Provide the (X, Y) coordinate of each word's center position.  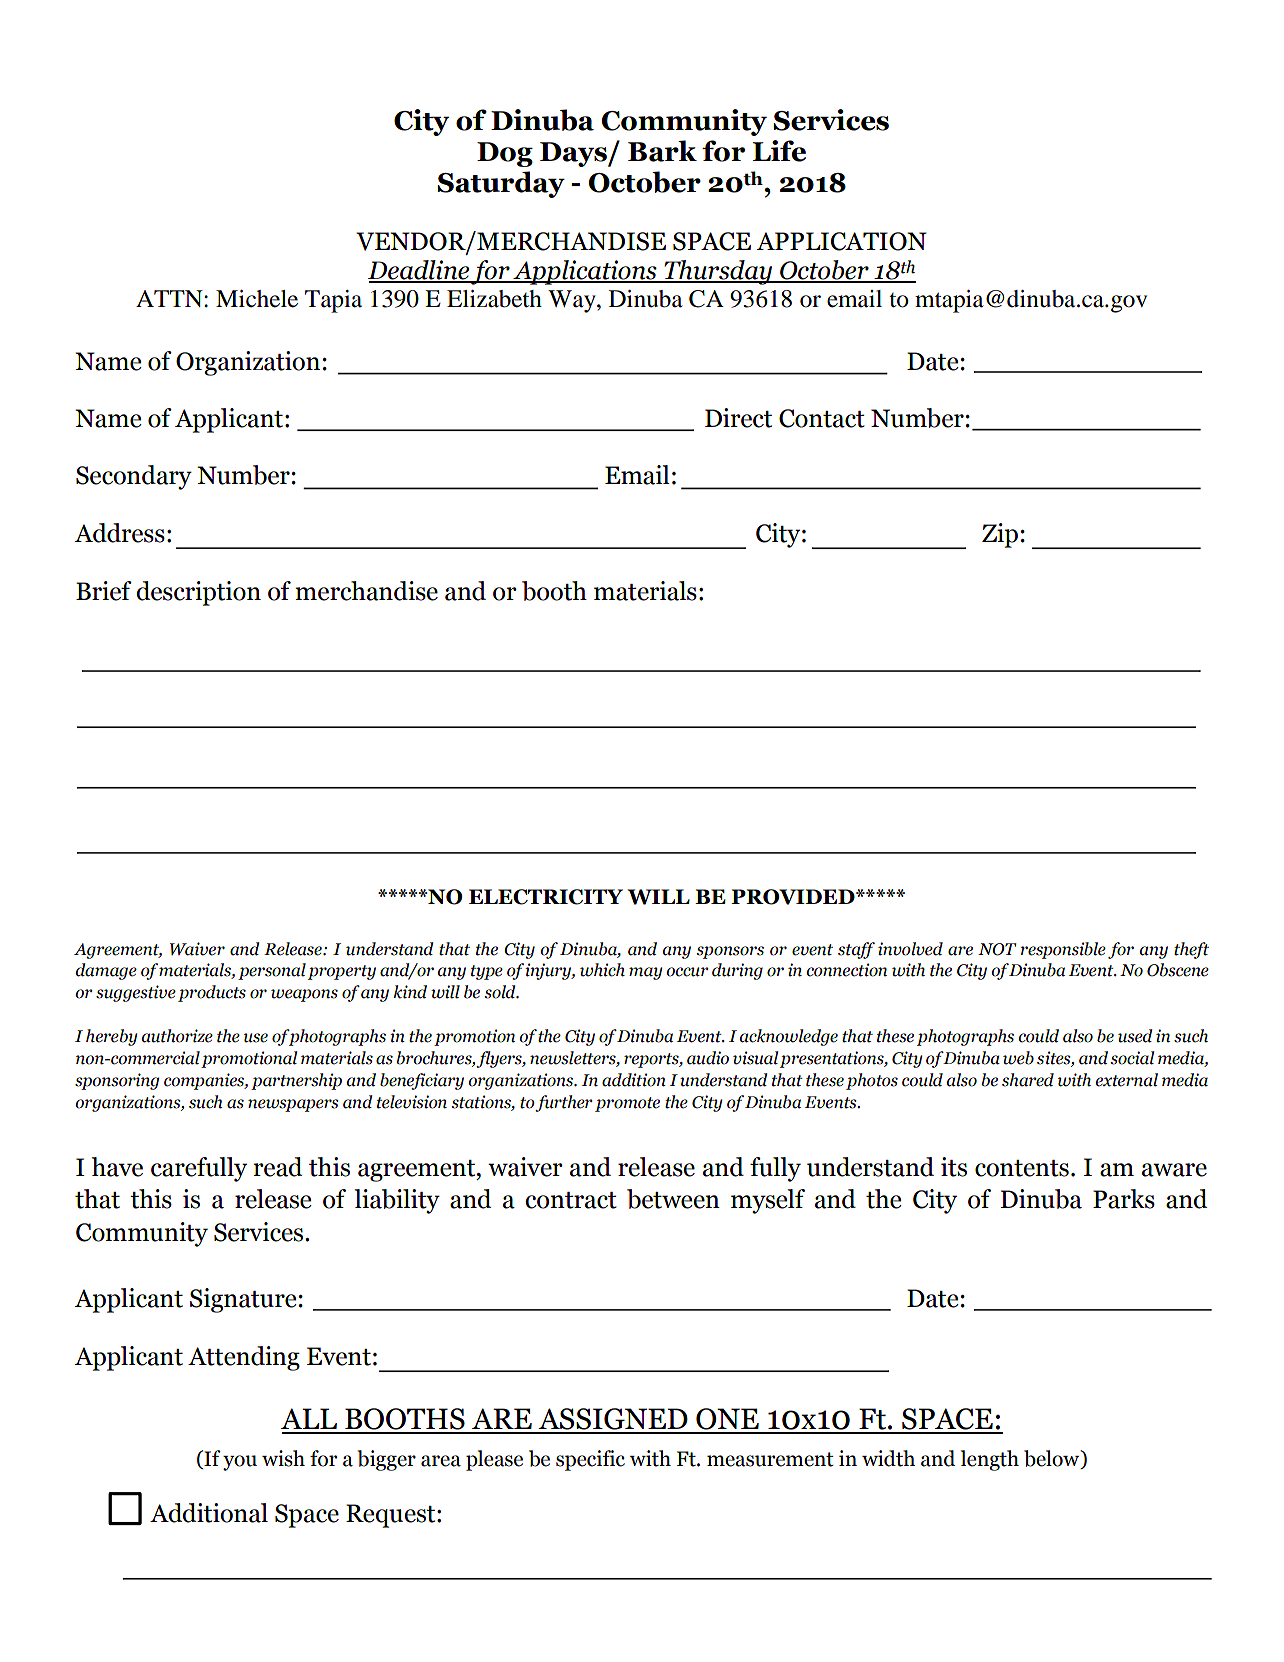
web (1018, 1058)
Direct (738, 418)
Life (779, 151)
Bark (662, 151)
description (198, 593)
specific (590, 1460)
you (240, 1463)
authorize (177, 1036)
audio (708, 1058)
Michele (257, 299)
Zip (1000, 535)
